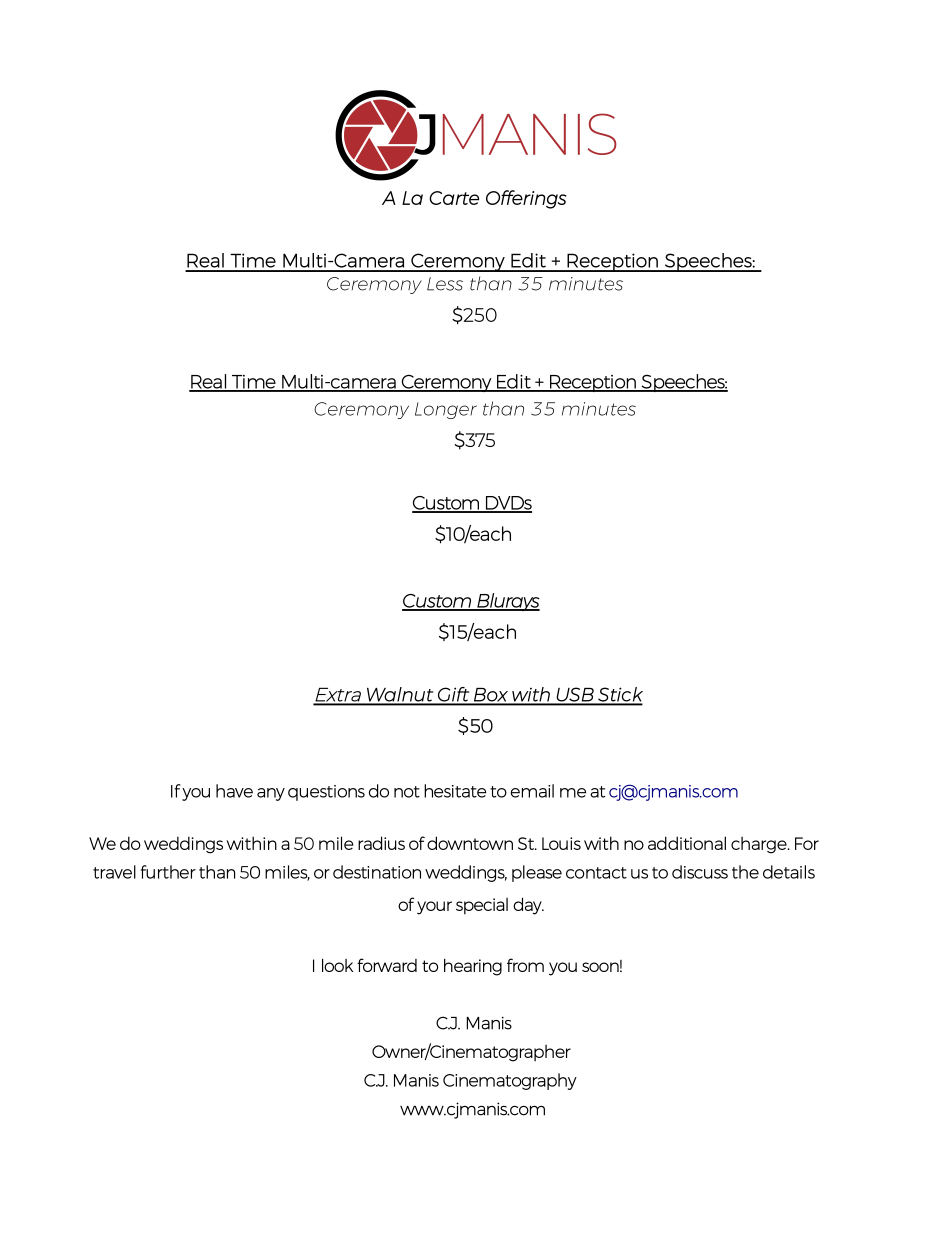 This document has width=952, height=1233. What do you see at coordinates (234, 791) in the document?
I see `have` at bounding box center [234, 791].
